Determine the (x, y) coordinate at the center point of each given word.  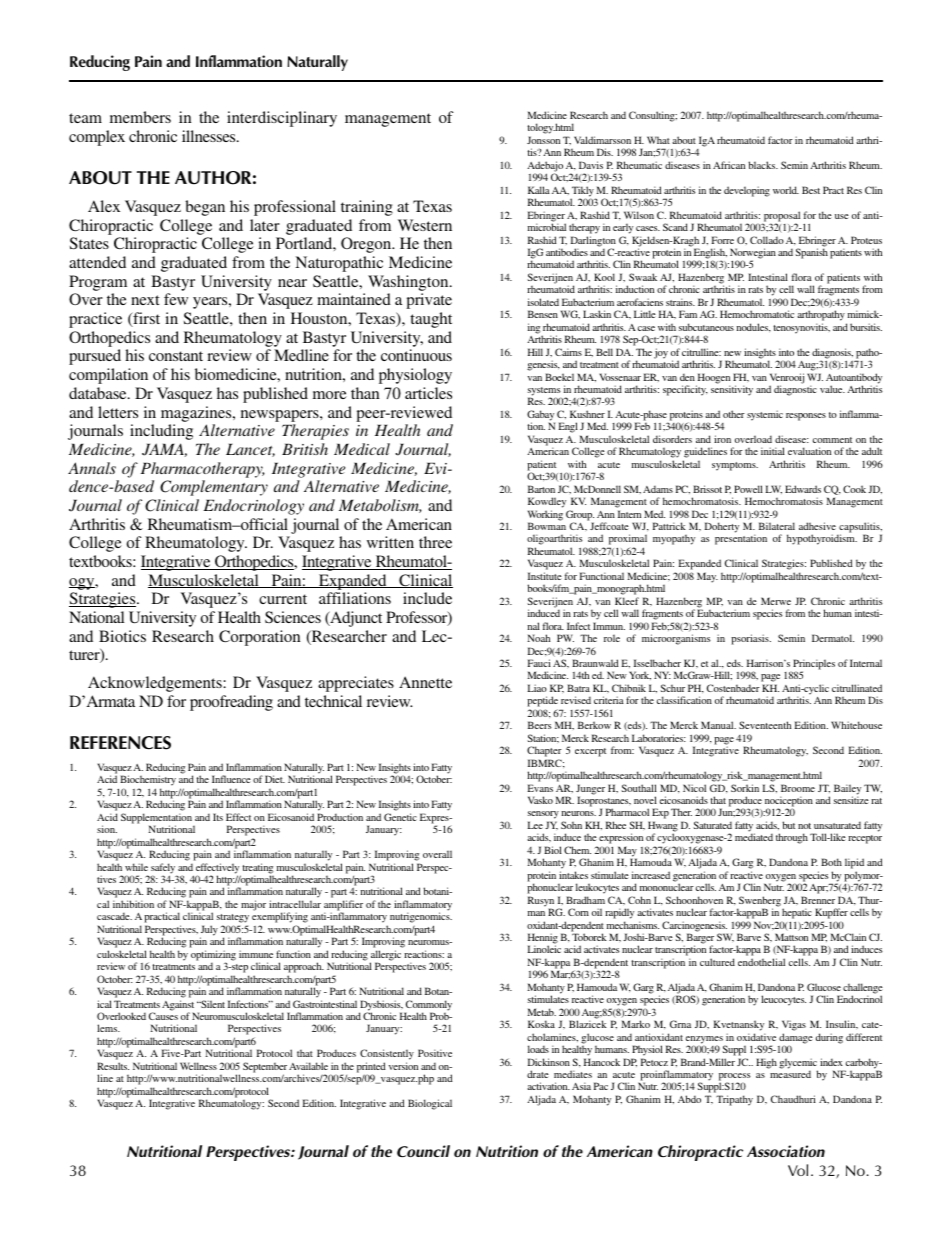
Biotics (122, 636)
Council (423, 1151)
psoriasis (751, 639)
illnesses (210, 136)
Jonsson (543, 140)
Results (113, 1066)
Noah (538, 638)
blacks (763, 165)
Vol (798, 1170)
